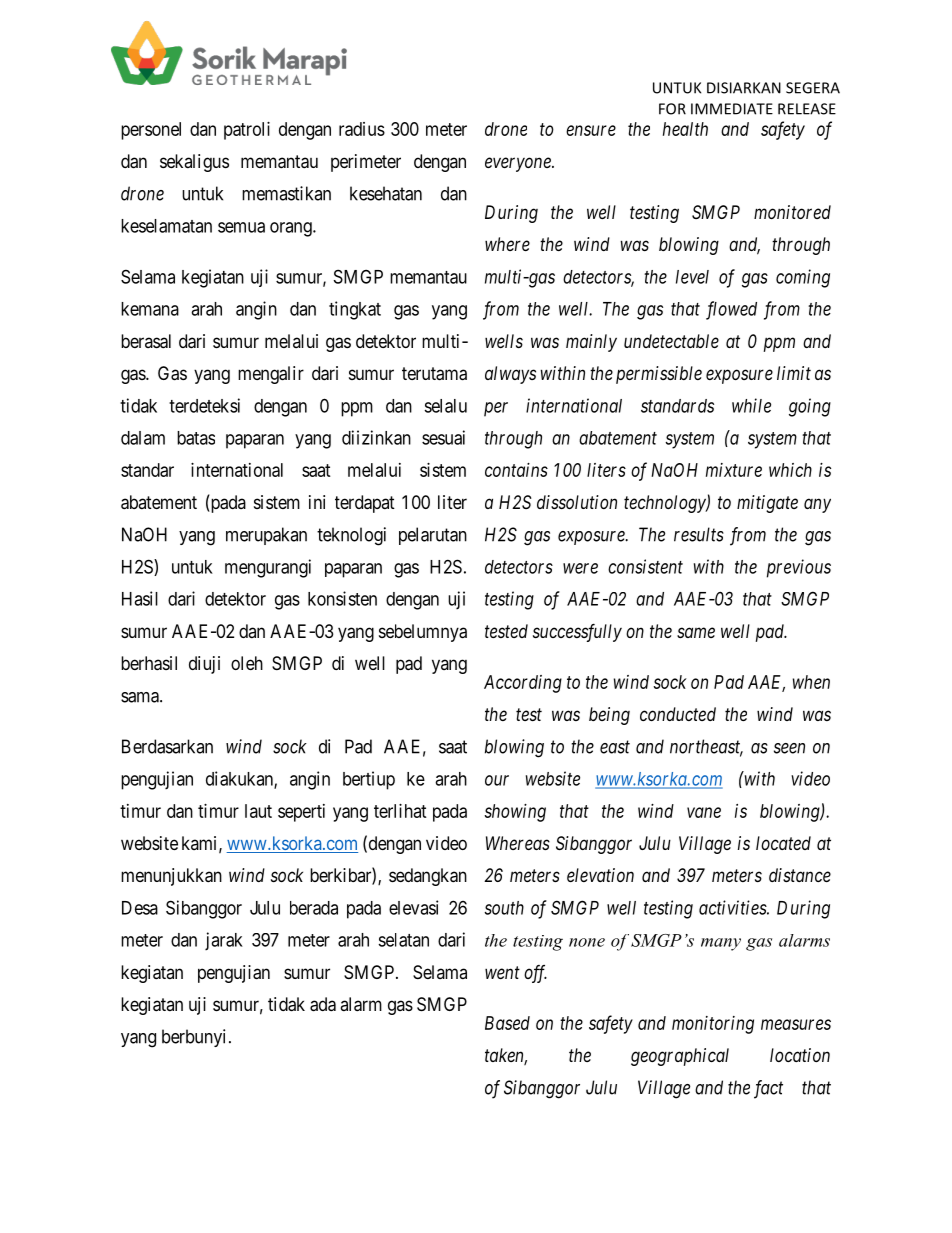 The width and height of the screenshot is (952, 1233). Describe the element at coordinates (247, 663) in the screenshot. I see `oleh` at that location.
